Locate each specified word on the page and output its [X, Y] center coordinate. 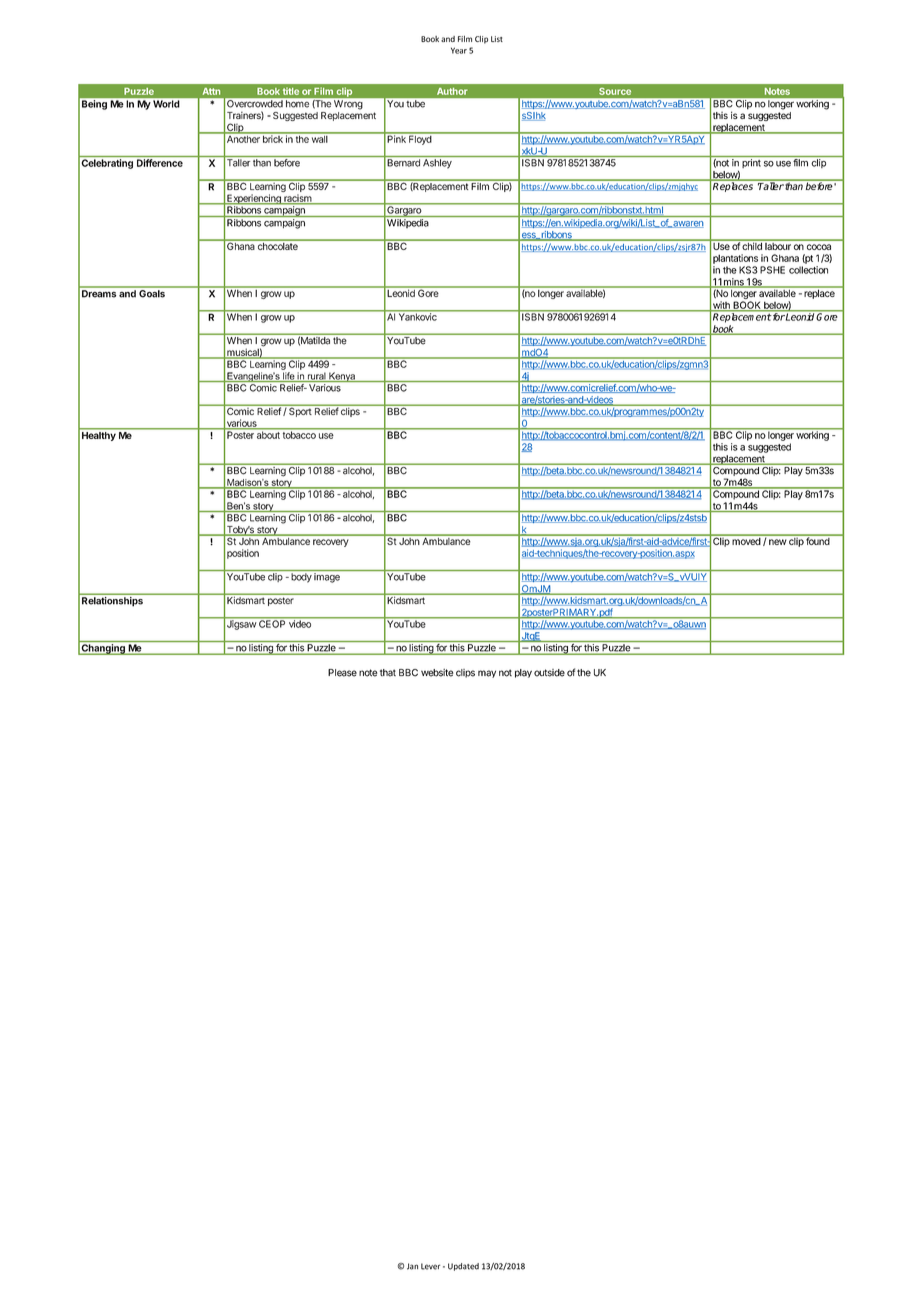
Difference [160, 163]
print [751, 163]
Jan [412, 1266]
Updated [463, 1267]
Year [459, 50]
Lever [430, 1266]
